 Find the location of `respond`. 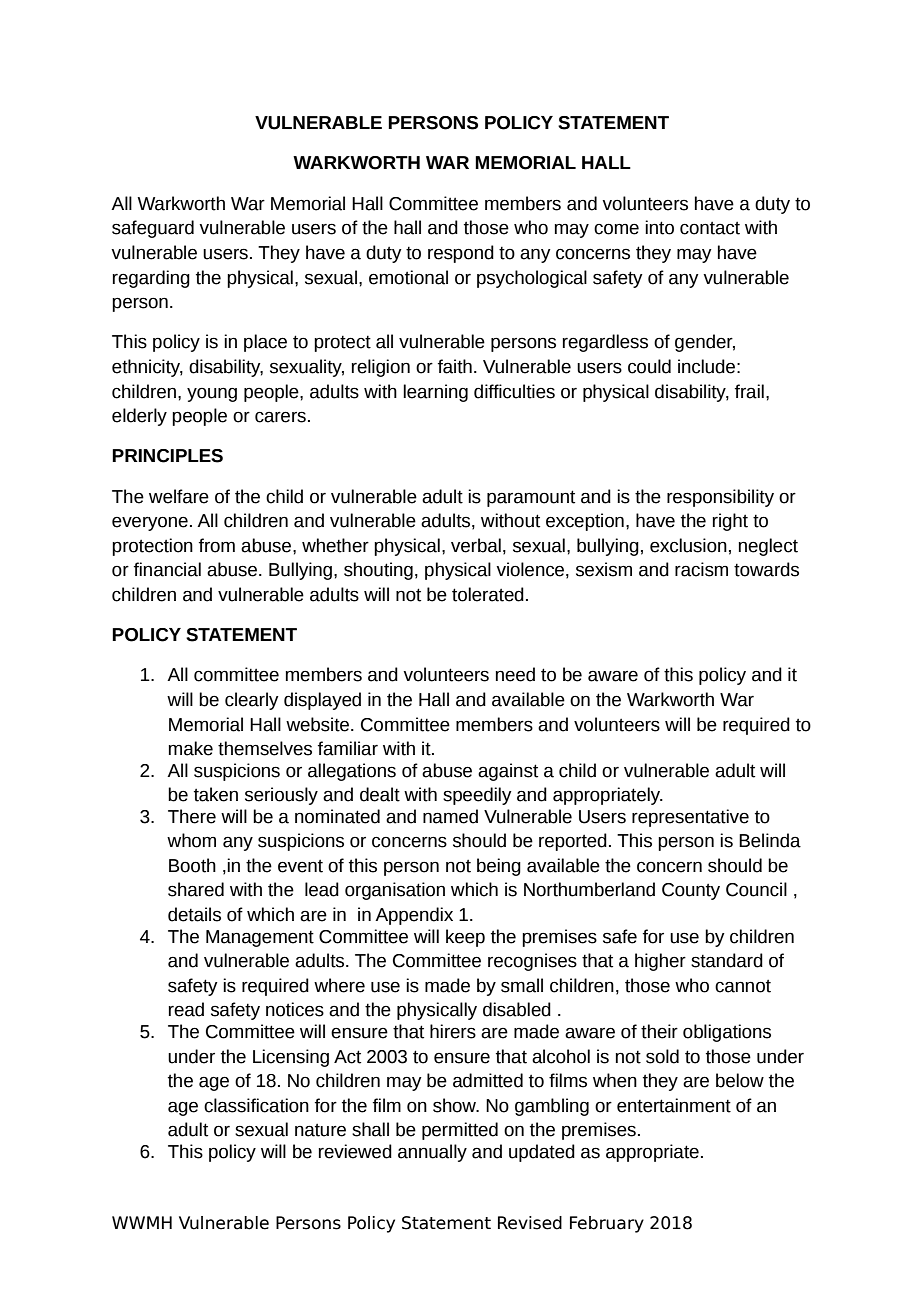

respond is located at coordinates (461, 254).
